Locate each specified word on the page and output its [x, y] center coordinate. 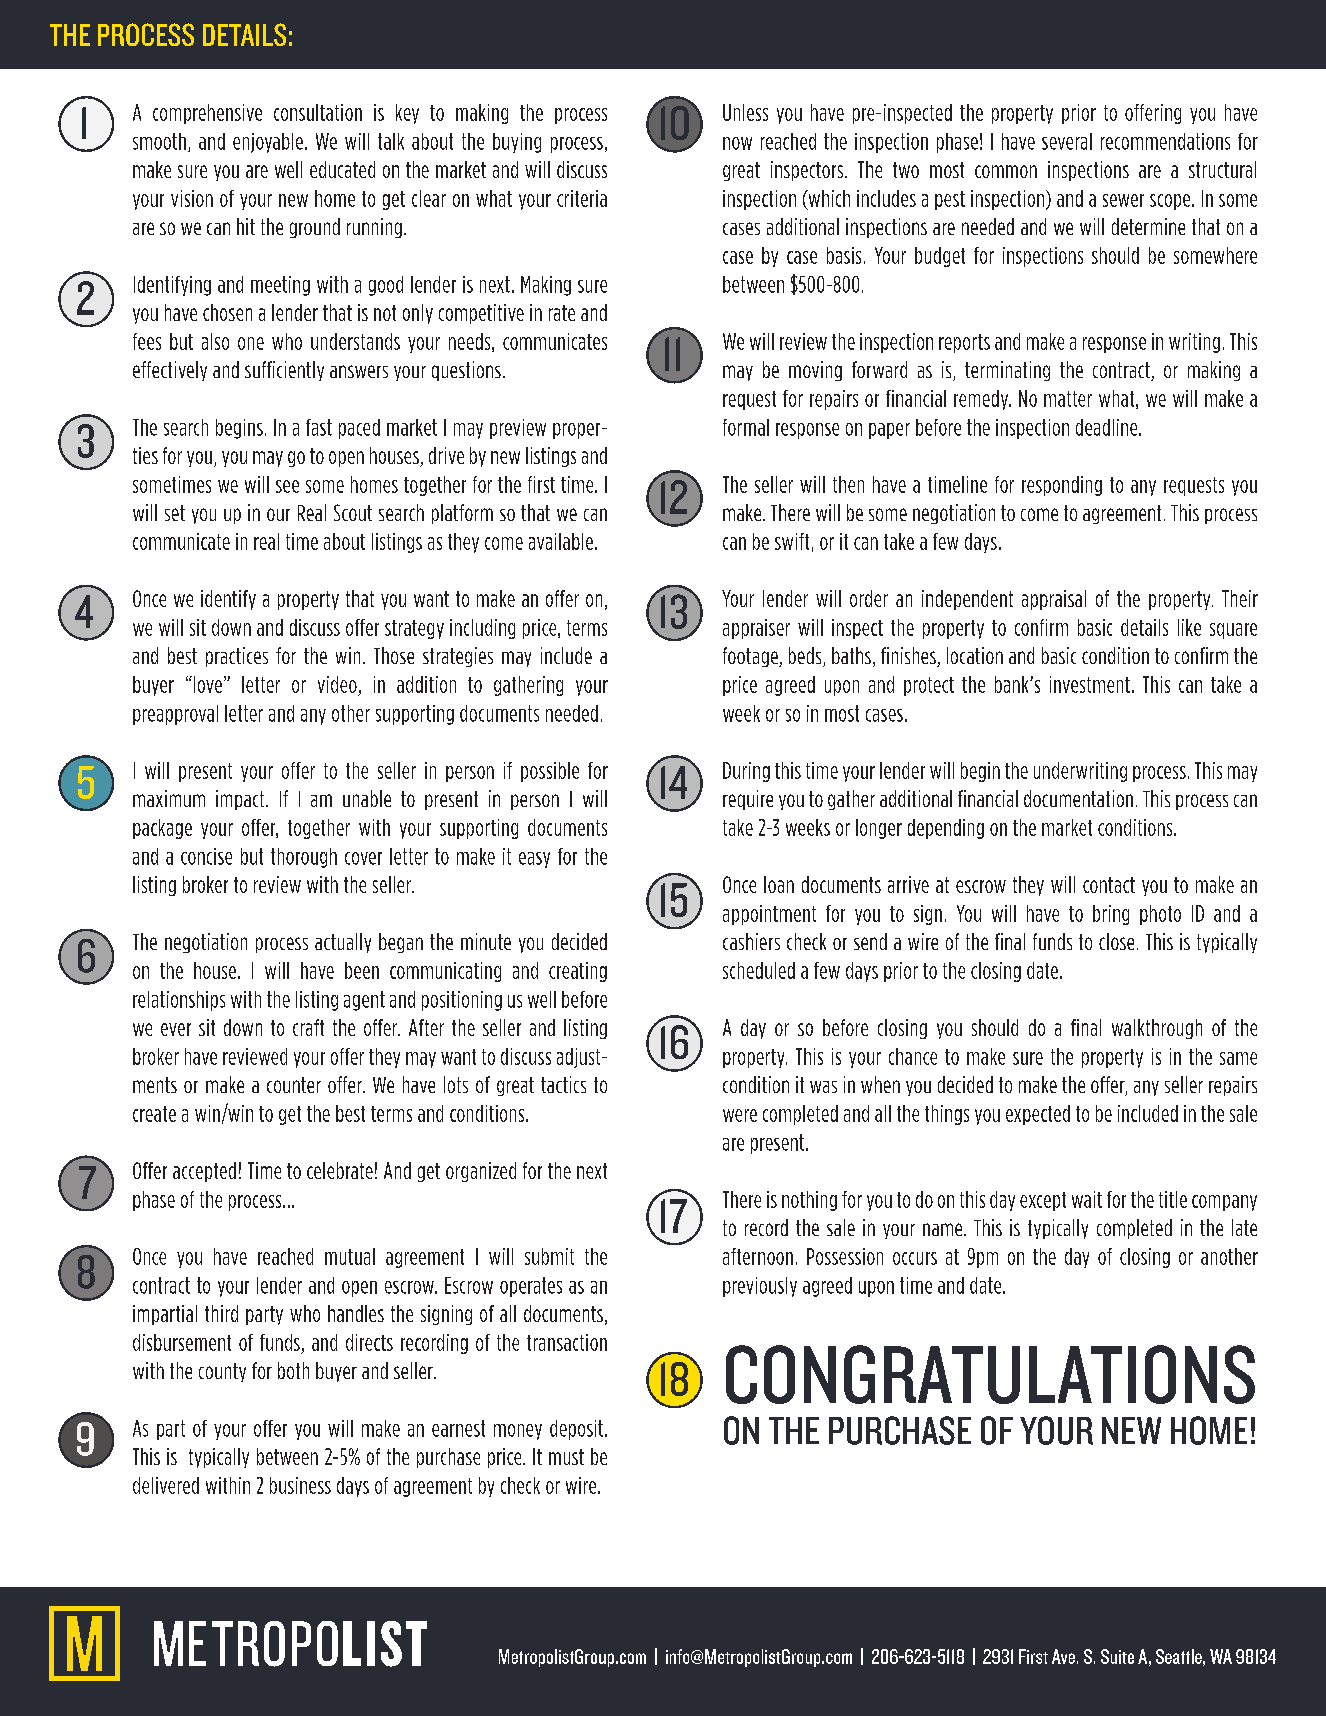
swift [792, 541]
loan [779, 884]
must [566, 1457]
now [737, 143]
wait [1087, 1199]
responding [1062, 486]
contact [1109, 885]
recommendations [1165, 141]
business [300, 1485]
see [287, 486]
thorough [304, 858]
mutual [350, 1256]
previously [760, 1287]
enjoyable [268, 143]
